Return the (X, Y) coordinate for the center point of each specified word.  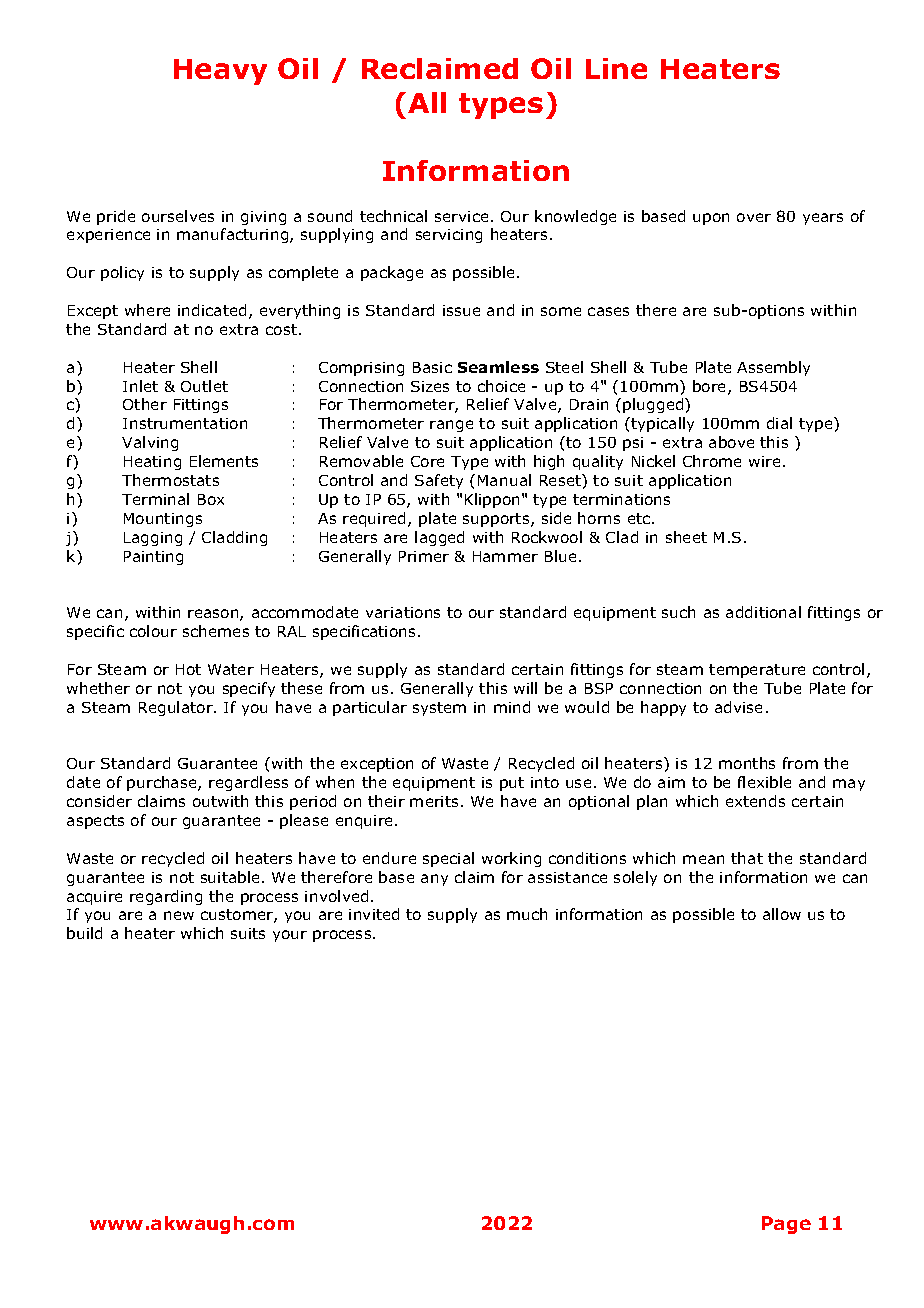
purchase (163, 783)
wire (764, 461)
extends (755, 801)
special (448, 859)
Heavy (220, 72)
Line (616, 68)
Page (786, 1225)
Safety (439, 481)
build (84, 933)
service (461, 216)
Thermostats (170, 480)
